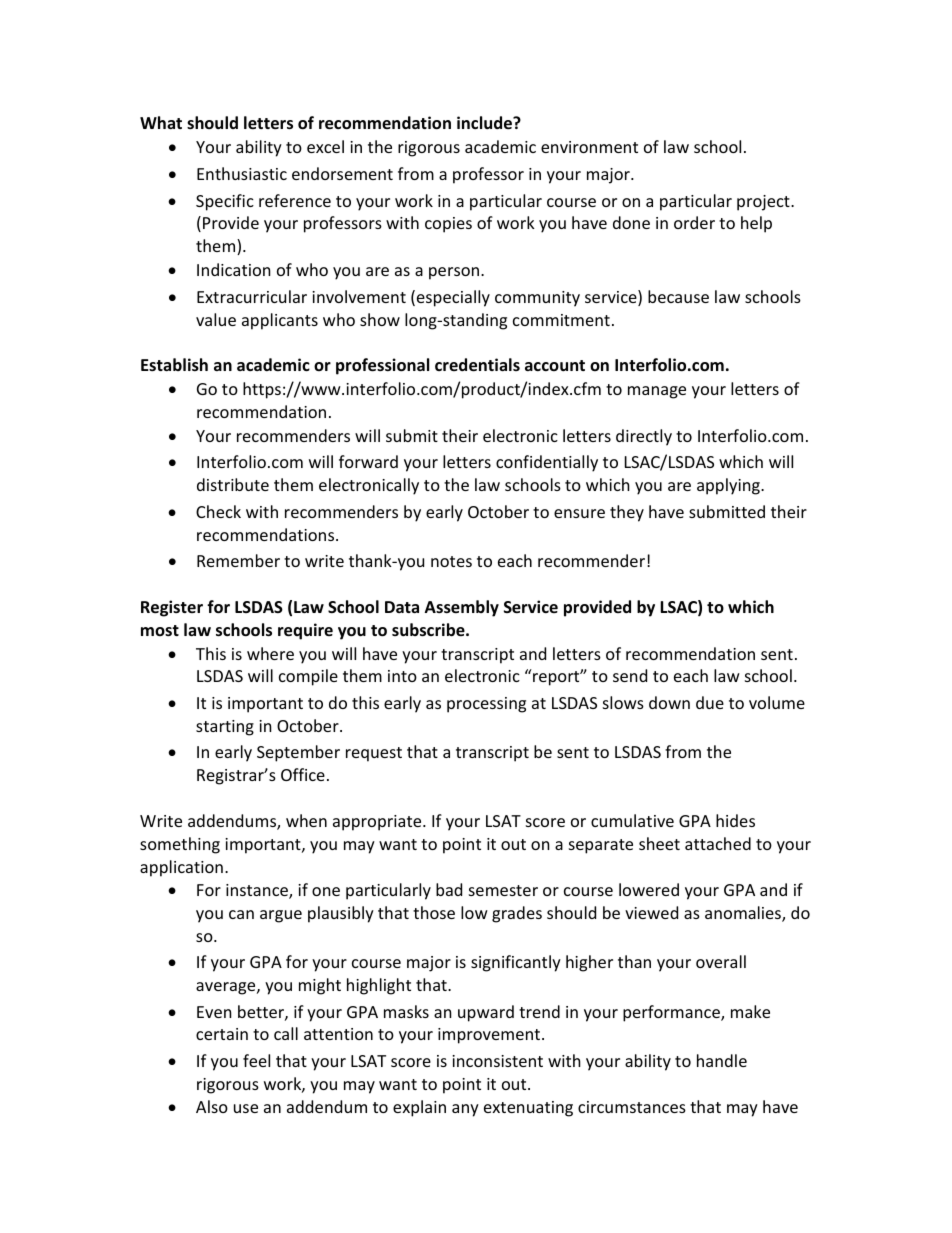  I want to click on where, so click(270, 653).
